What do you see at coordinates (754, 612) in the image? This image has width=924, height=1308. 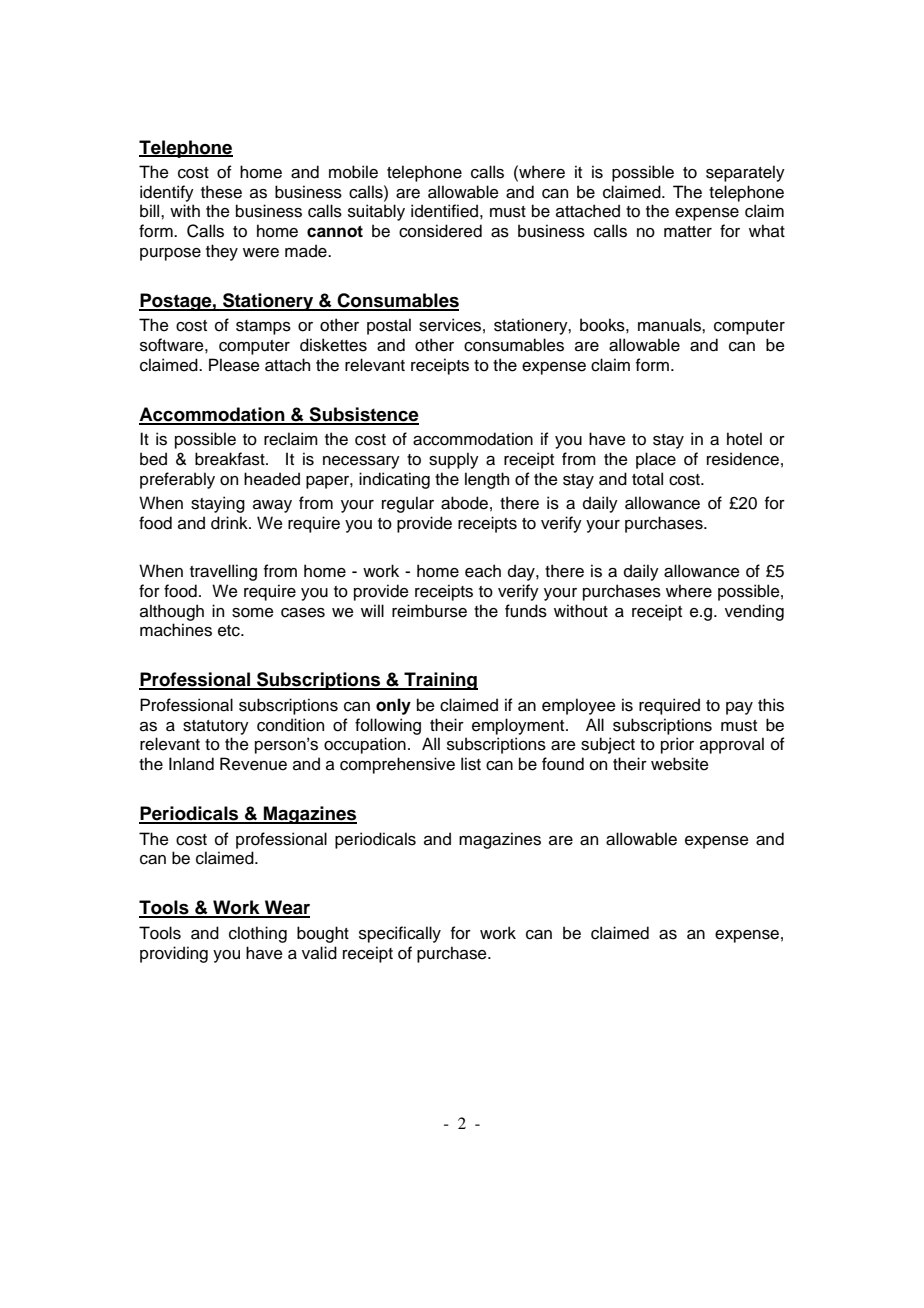 I see `vending` at bounding box center [754, 612].
